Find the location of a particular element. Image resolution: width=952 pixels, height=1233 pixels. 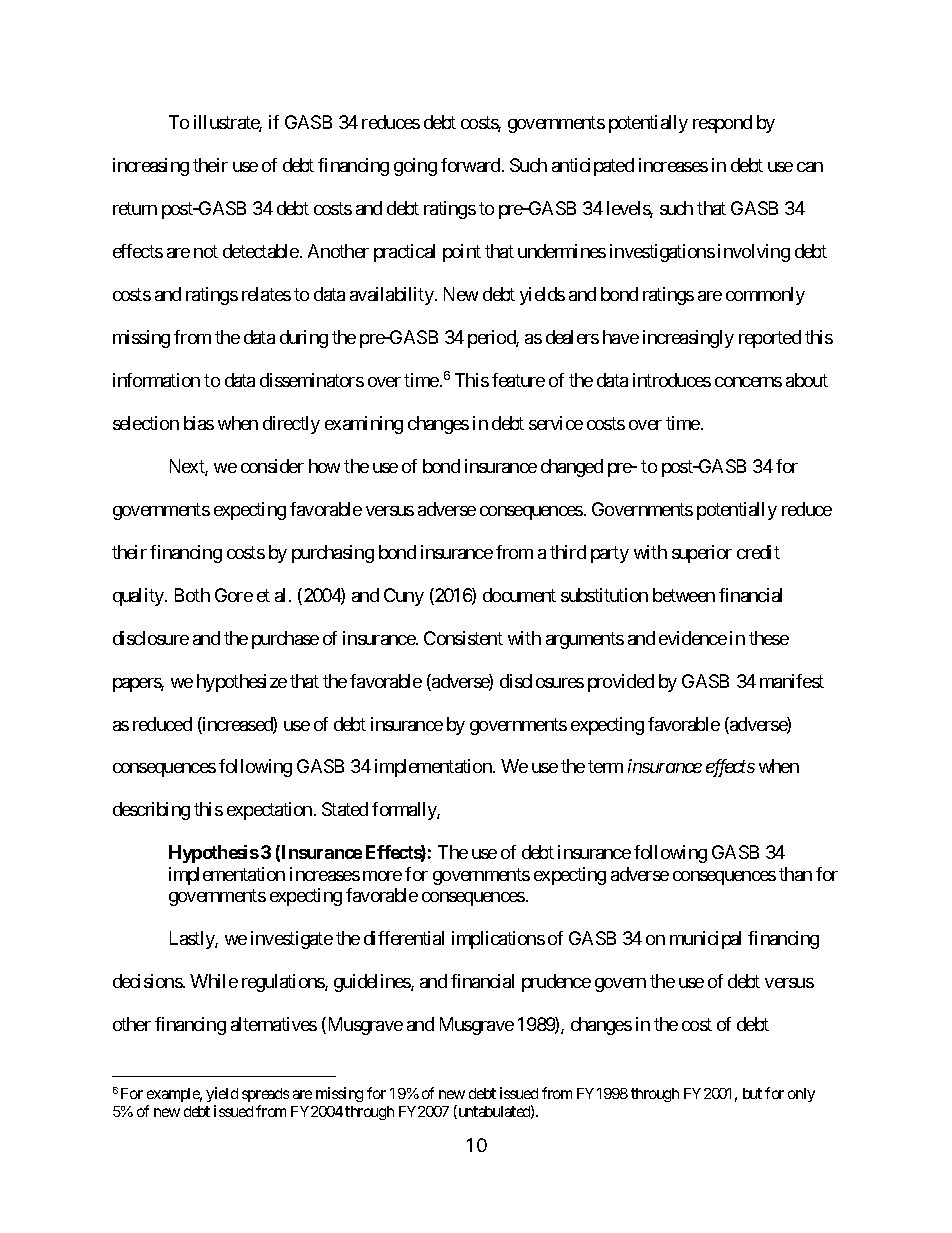

Gore is located at coordinates (234, 595).
